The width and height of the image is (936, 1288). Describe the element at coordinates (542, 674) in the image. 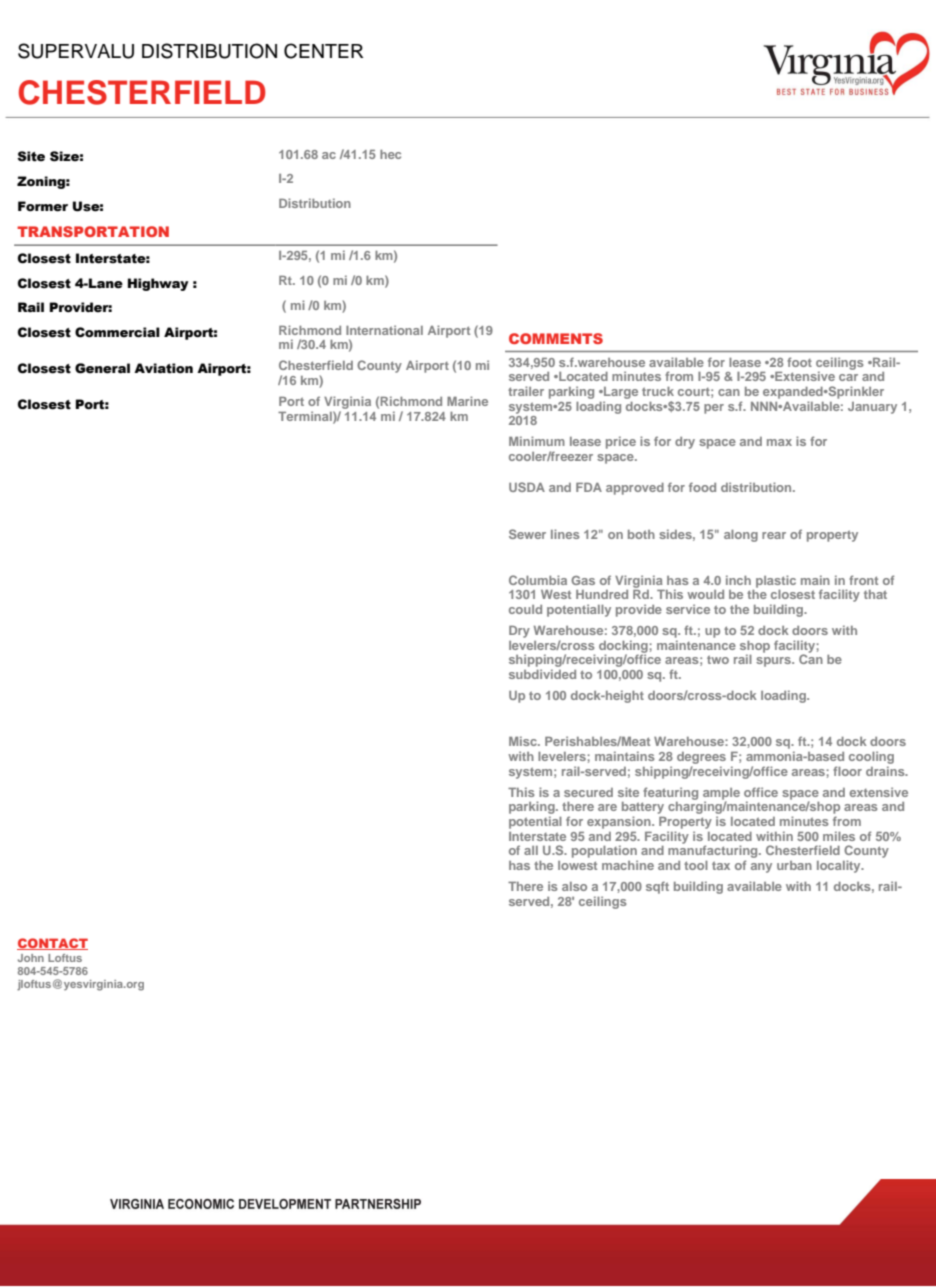

I see `subdivided` at that location.
